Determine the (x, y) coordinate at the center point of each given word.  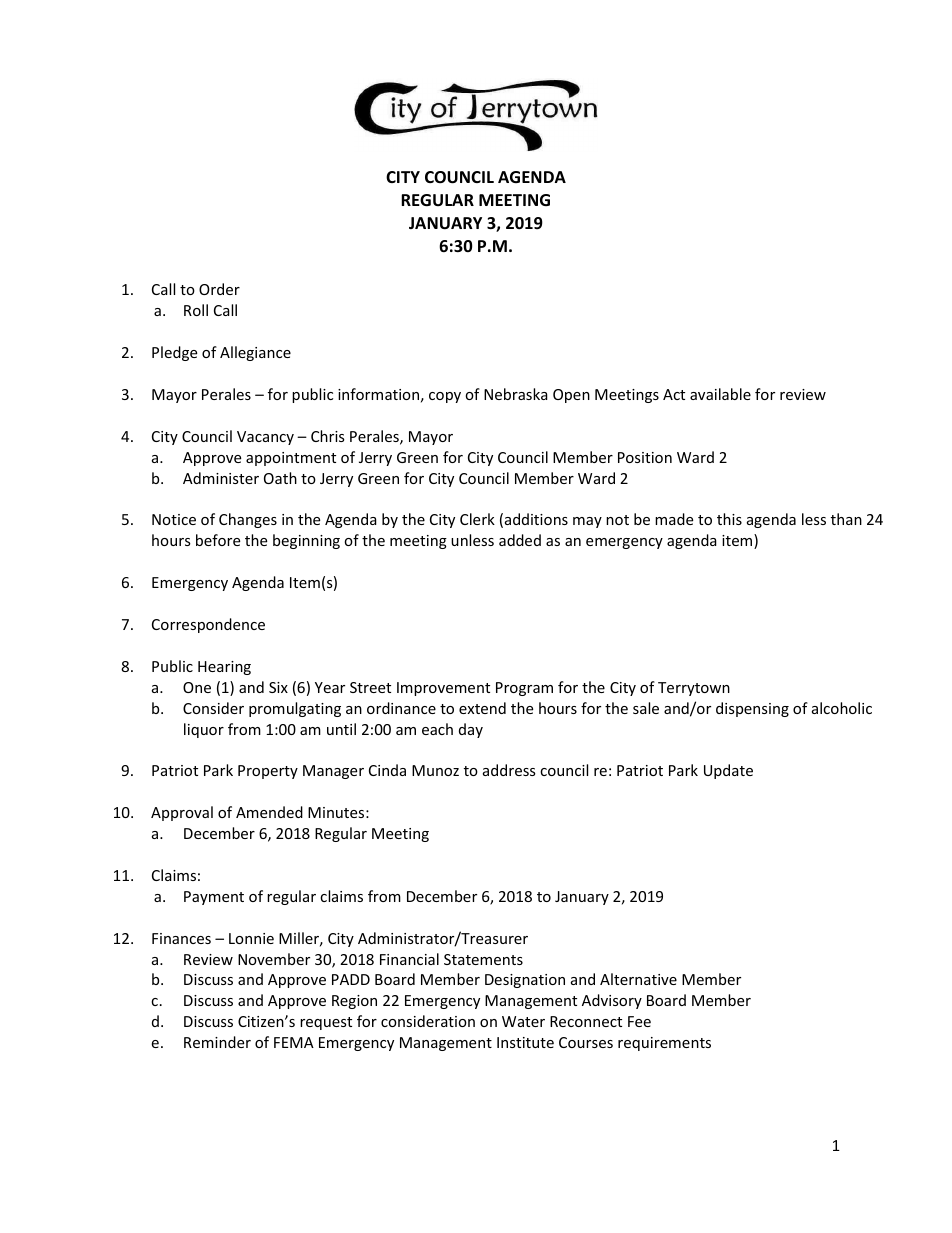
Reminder (217, 1042)
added (520, 540)
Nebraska (516, 394)
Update (728, 771)
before (218, 540)
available (720, 394)
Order (219, 289)
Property (268, 772)
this (729, 519)
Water (523, 1021)
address (509, 770)
